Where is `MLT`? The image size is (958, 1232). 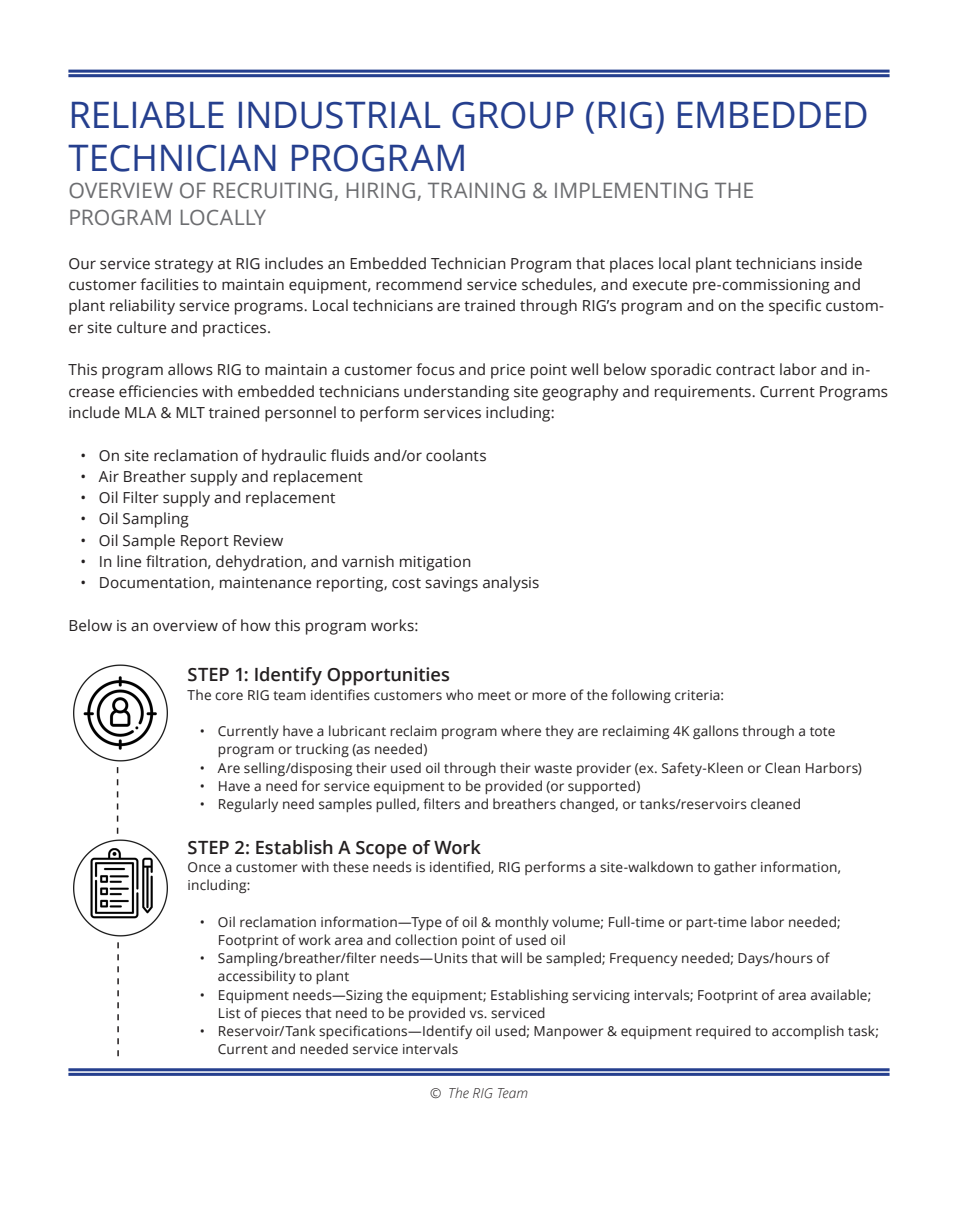 MLT is located at coordinates (190, 412).
